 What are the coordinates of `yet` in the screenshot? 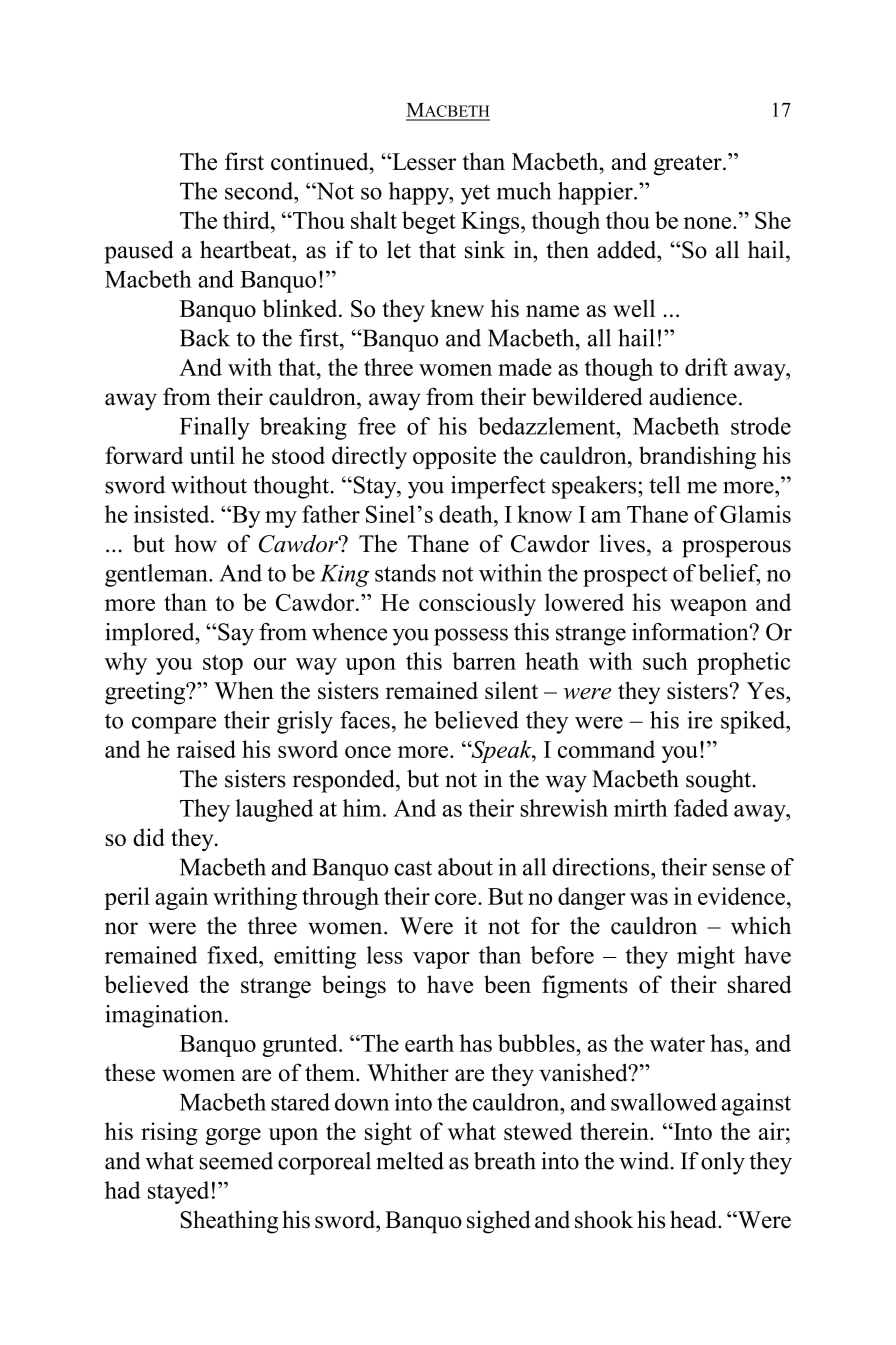 It's located at (475, 195).
